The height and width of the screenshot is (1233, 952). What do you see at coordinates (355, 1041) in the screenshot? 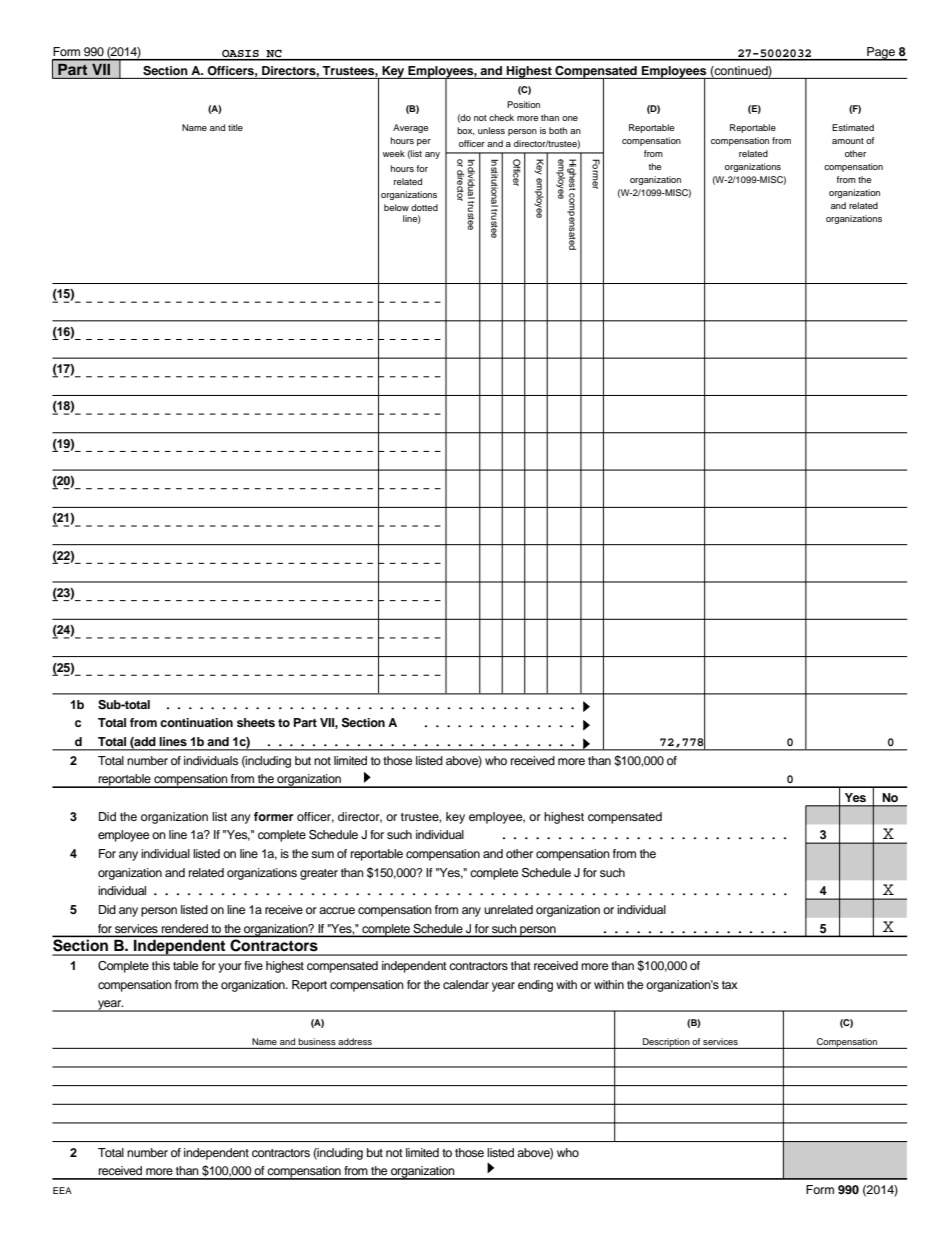
I see `address` at bounding box center [355, 1041].
